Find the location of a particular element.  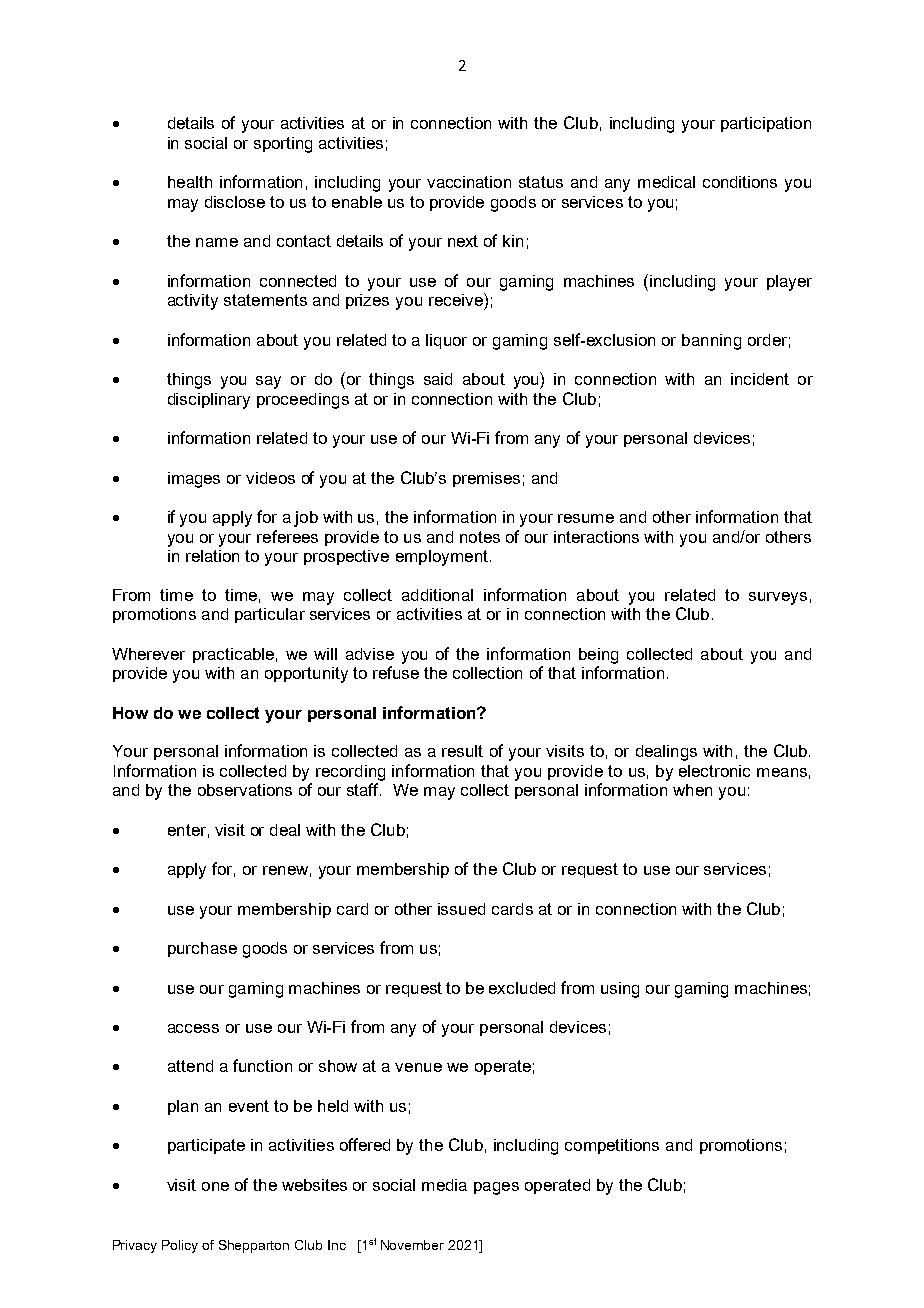

incident is located at coordinates (760, 379).
